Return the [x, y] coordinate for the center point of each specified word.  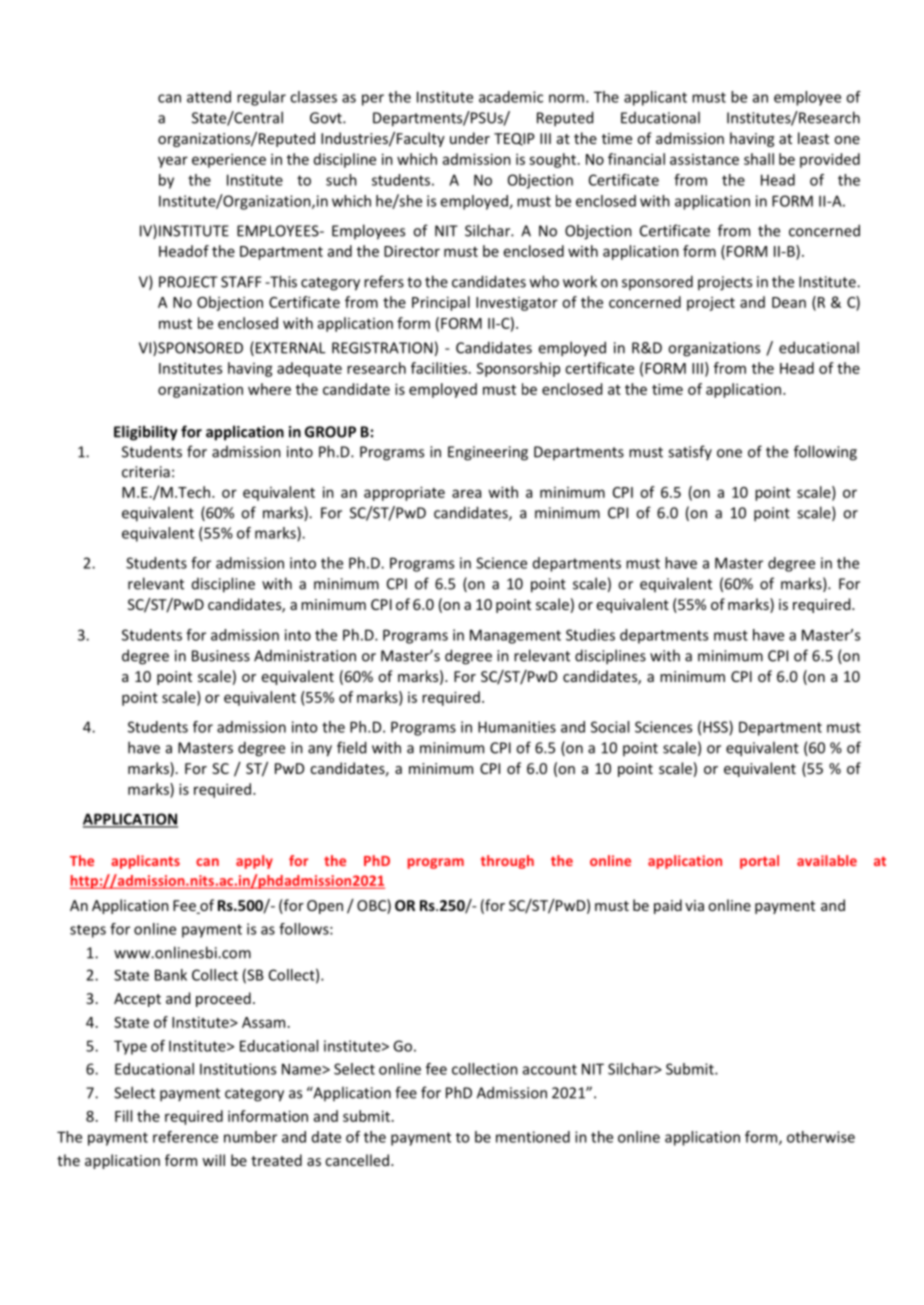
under [470, 138]
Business [221, 656]
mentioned [533, 1137]
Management [515, 636]
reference [185, 1137]
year [173, 162]
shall [759, 159]
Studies [590, 635]
